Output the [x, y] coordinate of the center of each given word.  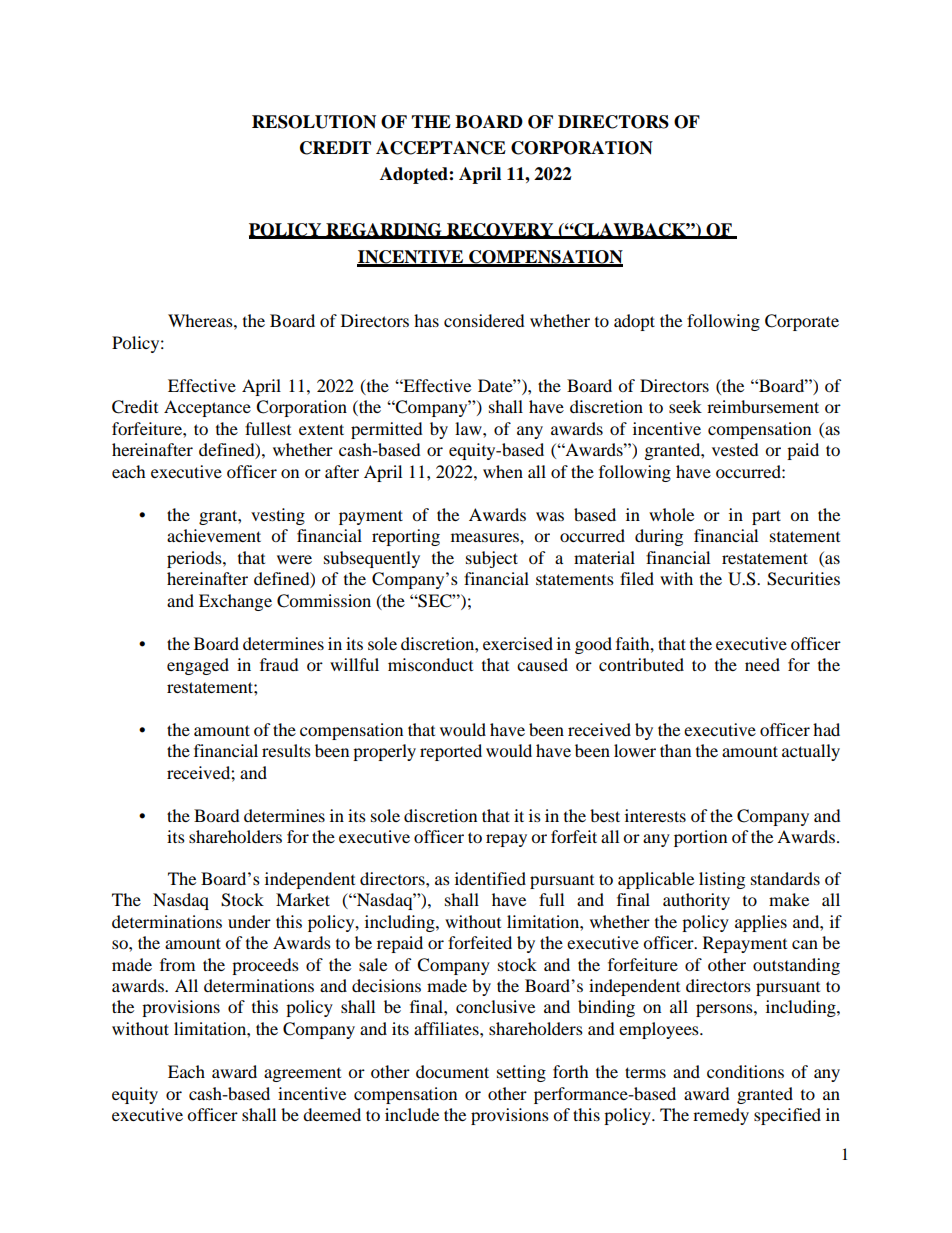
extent [321, 429]
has [426, 320]
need [762, 664]
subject [492, 559]
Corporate [802, 322]
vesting [278, 516]
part [766, 517]
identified [490, 878]
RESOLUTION [314, 122]
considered [484, 320]
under [249, 921]
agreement [302, 1075]
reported [451, 752]
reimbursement [763, 406]
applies [761, 923]
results [286, 750]
